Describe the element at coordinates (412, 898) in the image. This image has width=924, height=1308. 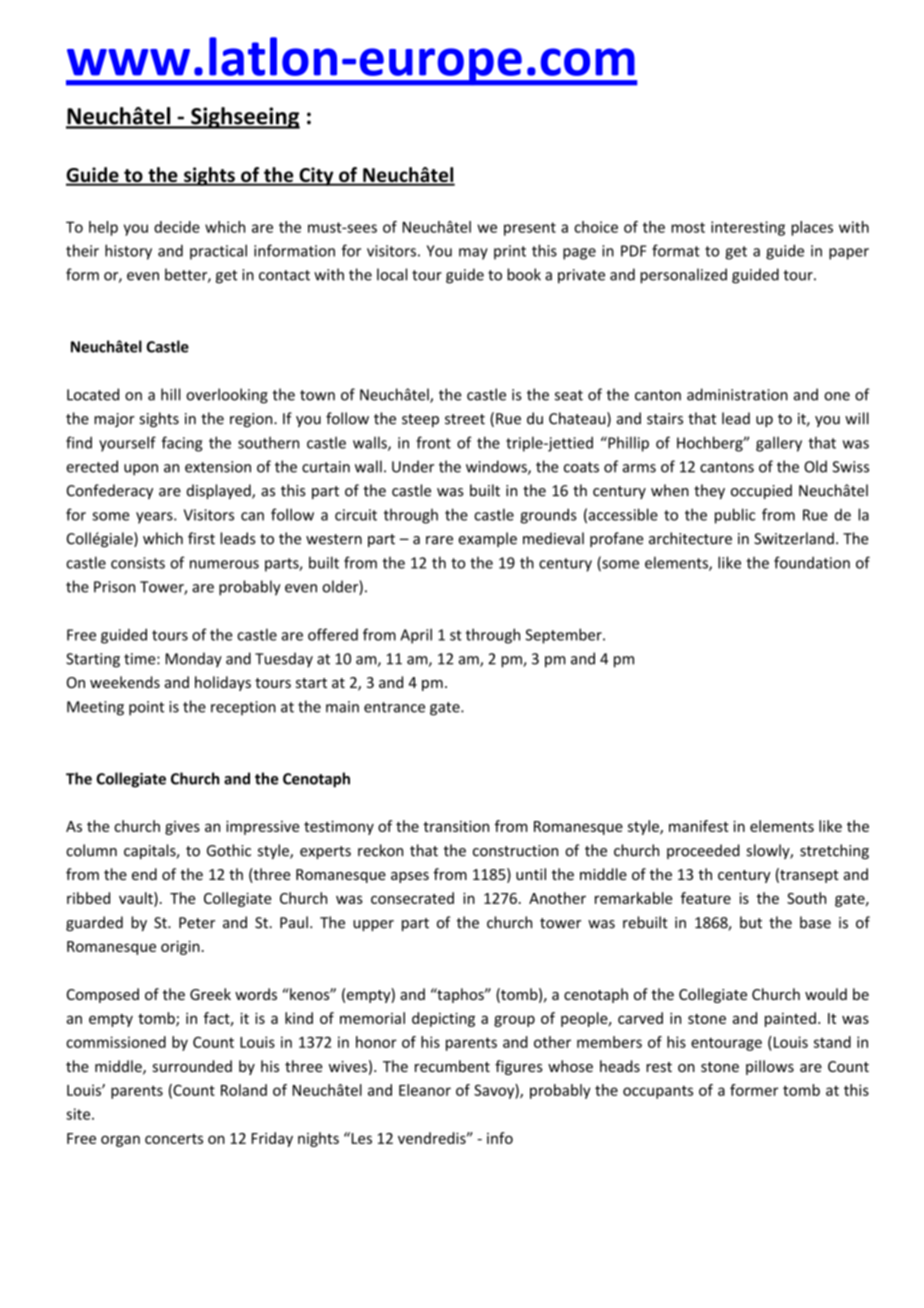
I see `consecrated` at that location.
